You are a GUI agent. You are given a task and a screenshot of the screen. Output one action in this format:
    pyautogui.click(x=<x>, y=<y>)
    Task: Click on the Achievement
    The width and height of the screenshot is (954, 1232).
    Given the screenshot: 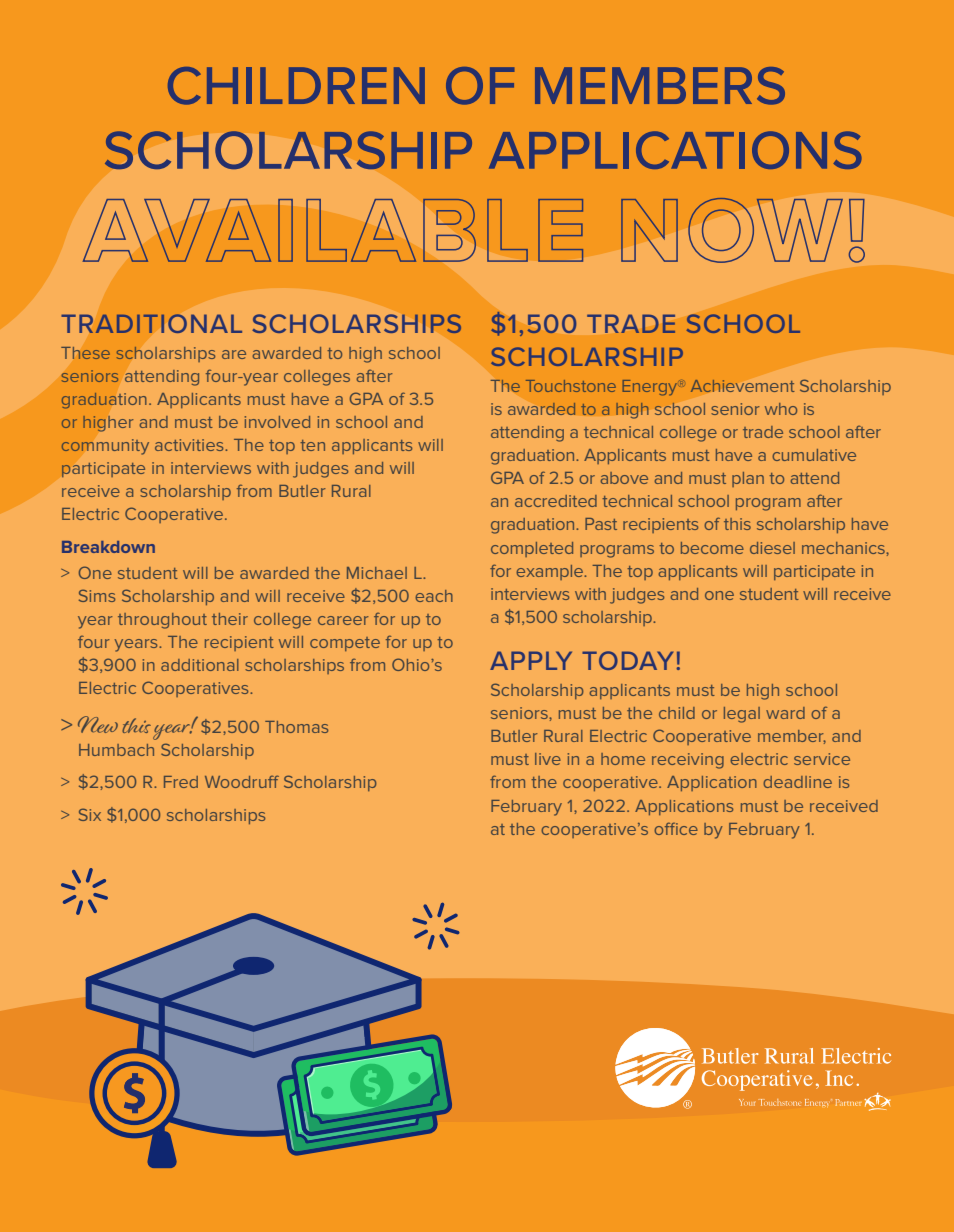 What is the action you would take?
    pyautogui.click(x=742, y=385)
